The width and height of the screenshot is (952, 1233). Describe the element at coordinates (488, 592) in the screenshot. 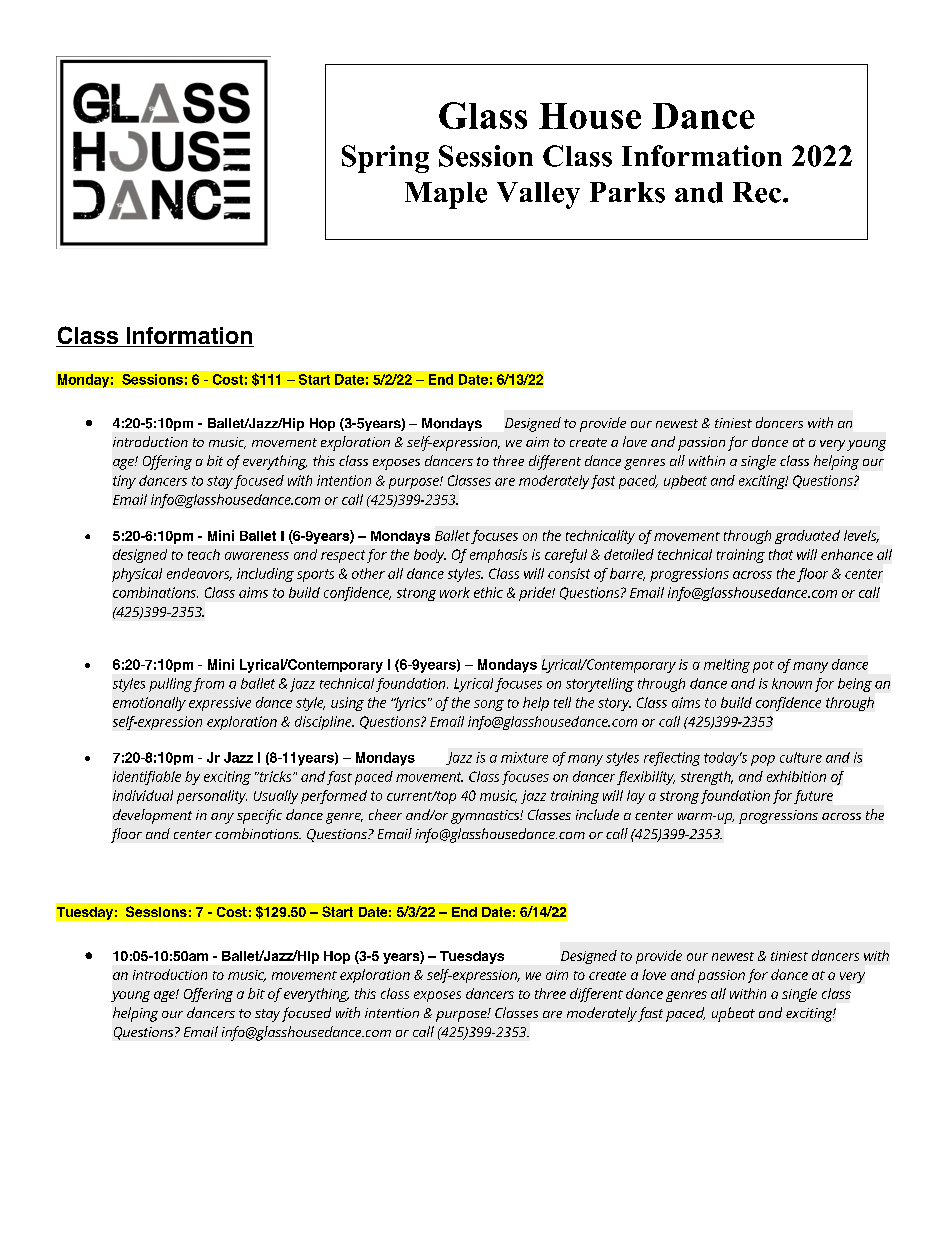

I see `ethic` at that location.
